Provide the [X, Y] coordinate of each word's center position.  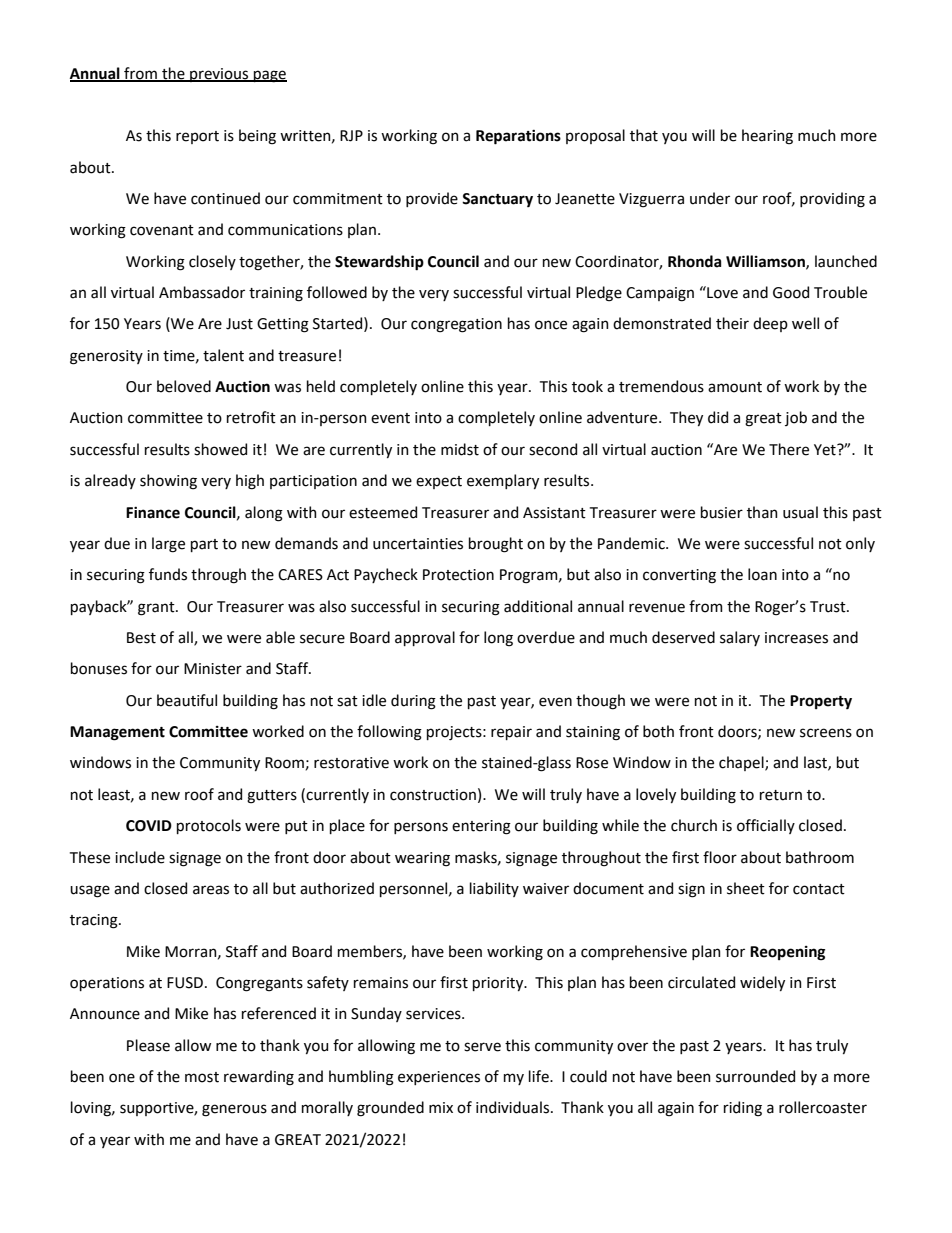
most [202, 1077]
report [197, 137]
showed [220, 449]
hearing [767, 137]
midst [460, 449]
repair [511, 733]
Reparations [518, 137]
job [796, 418]
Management [117, 733]
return [781, 795]
